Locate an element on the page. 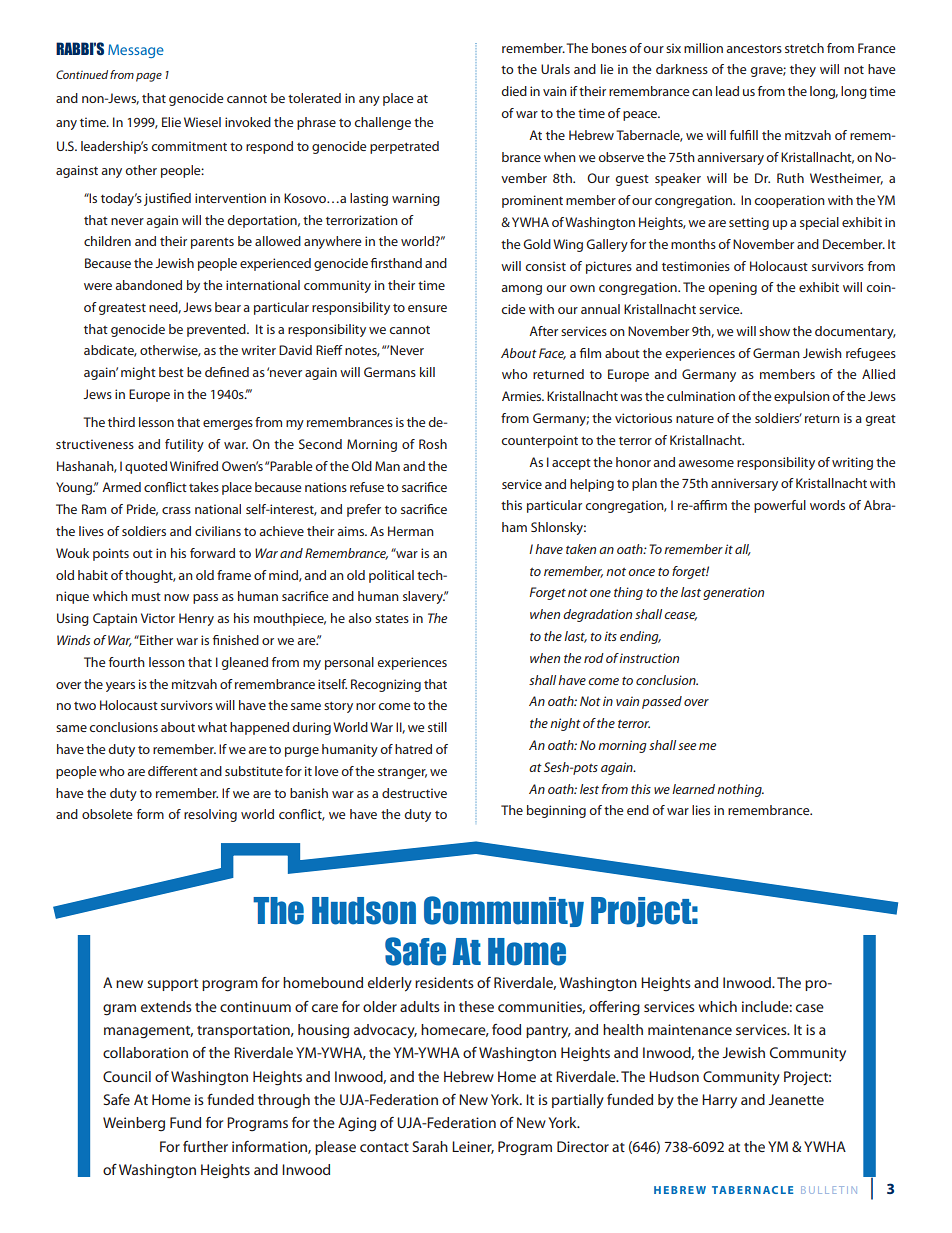  expulsion is located at coordinates (802, 397).
